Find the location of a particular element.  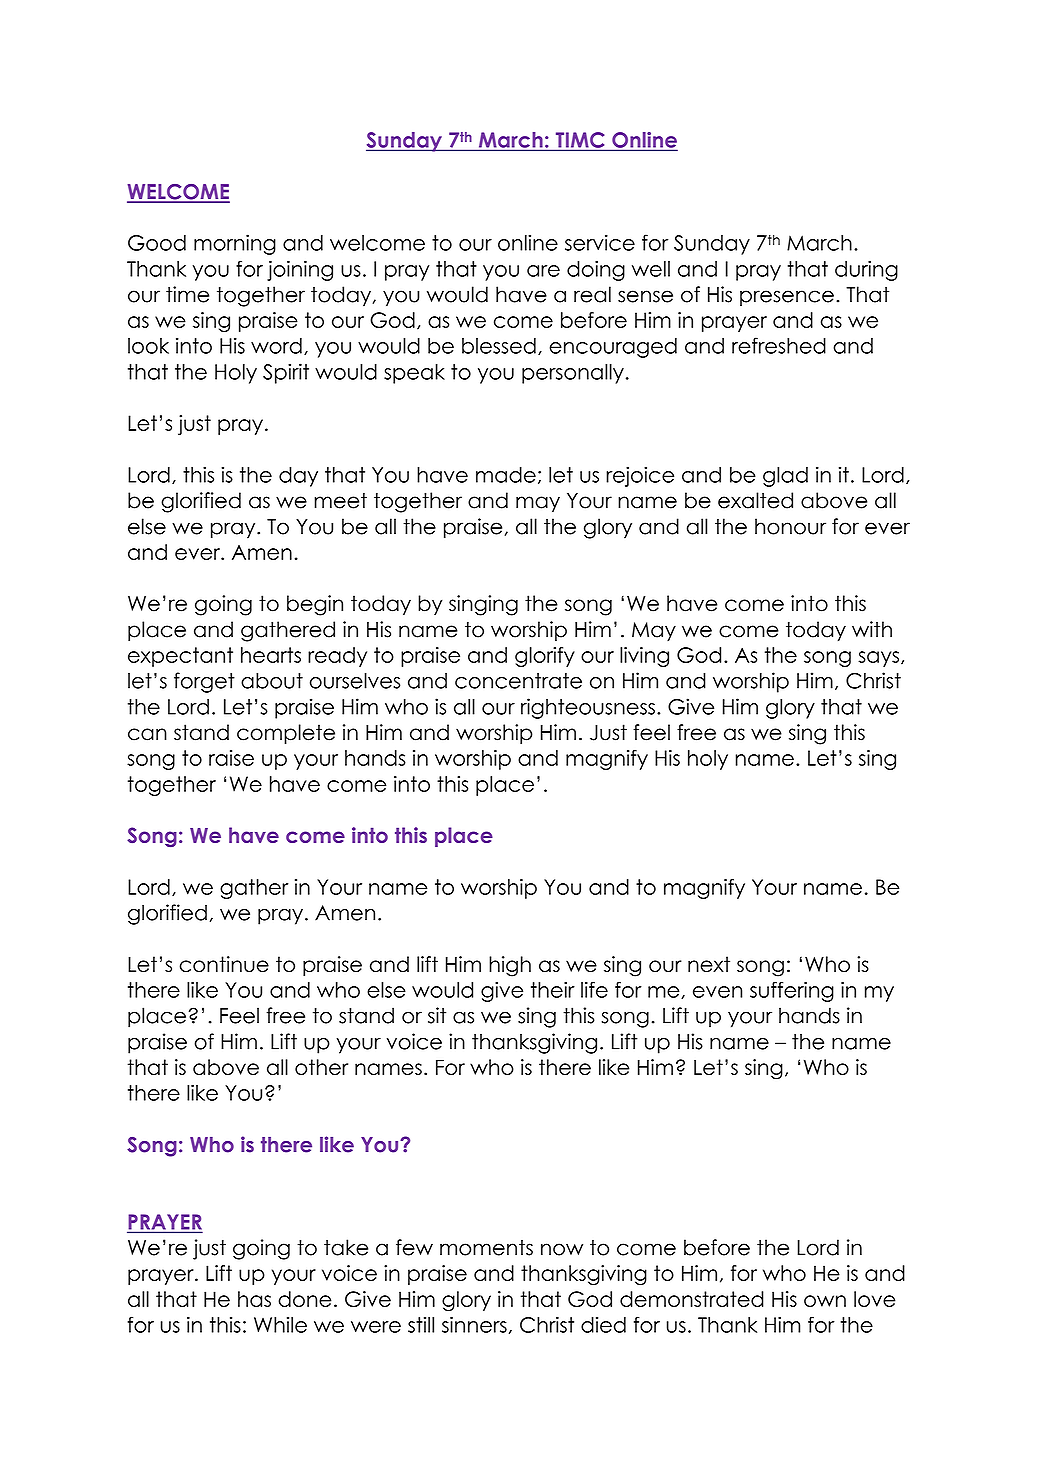

morning is located at coordinates (235, 244).
